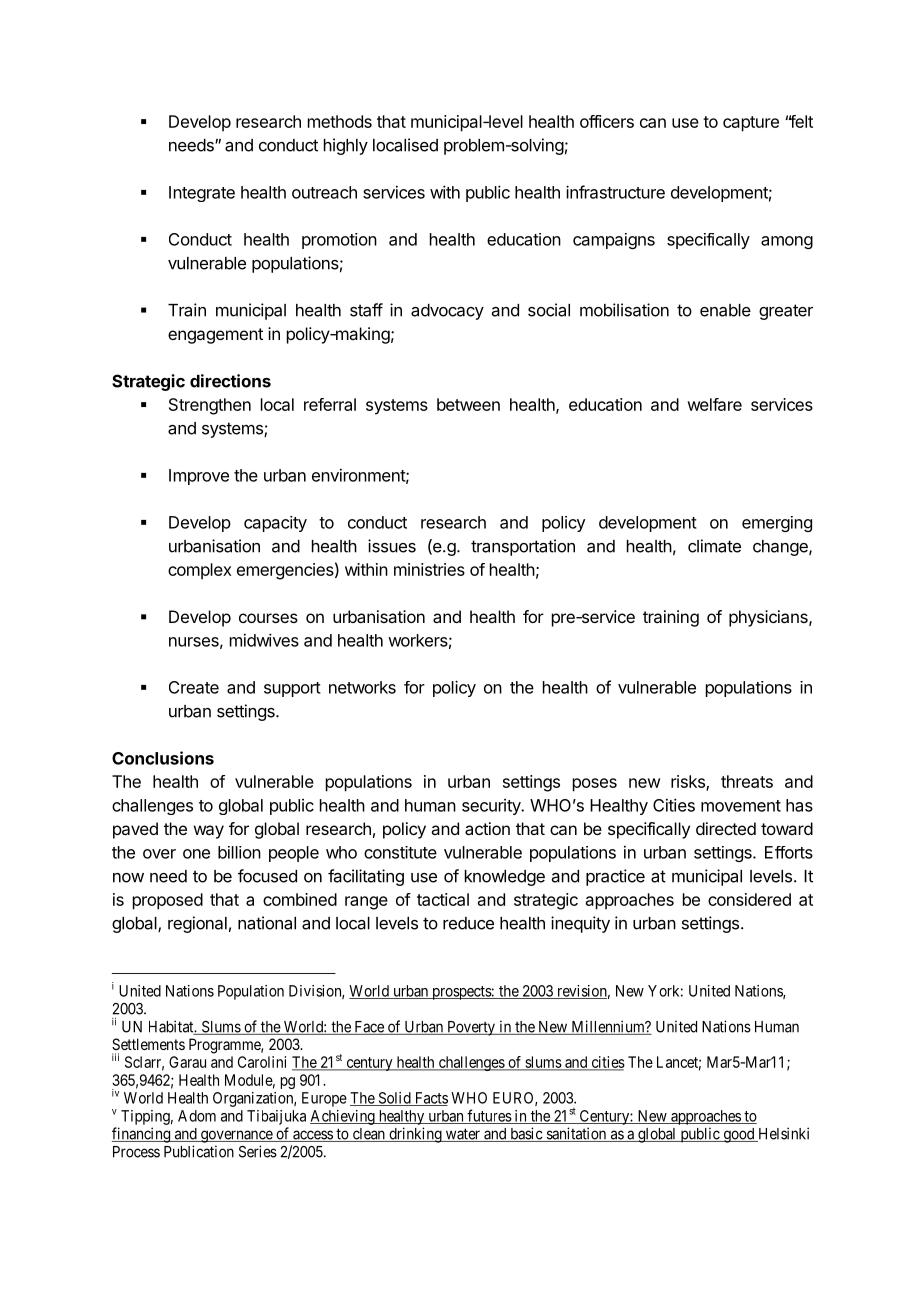 The image size is (924, 1308). Describe the element at coordinates (264, 640) in the screenshot. I see `midwives` at that location.
